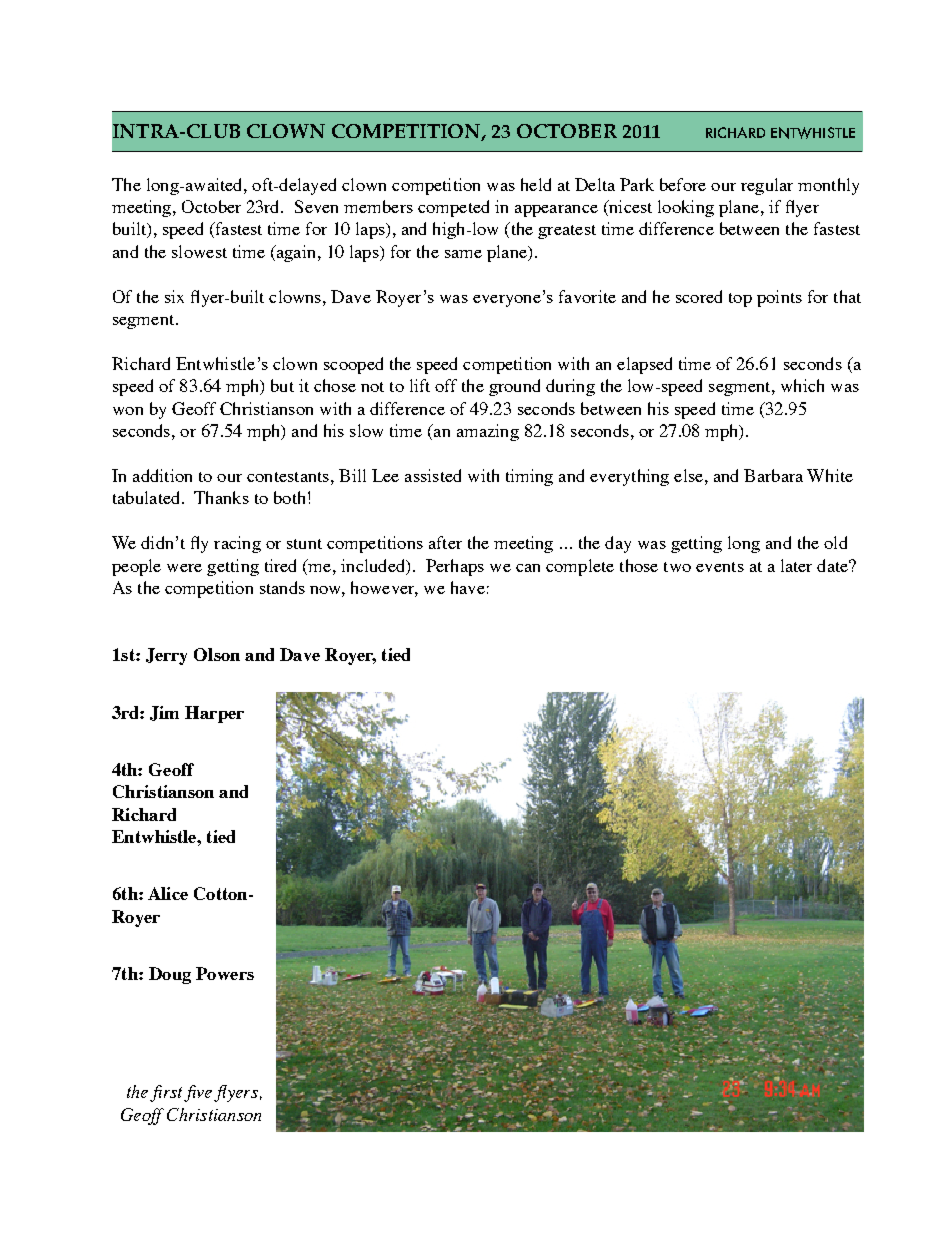 This screenshot has height=1233, width=952. What do you see at coordinates (453, 208) in the screenshot?
I see `competed` at bounding box center [453, 208].
